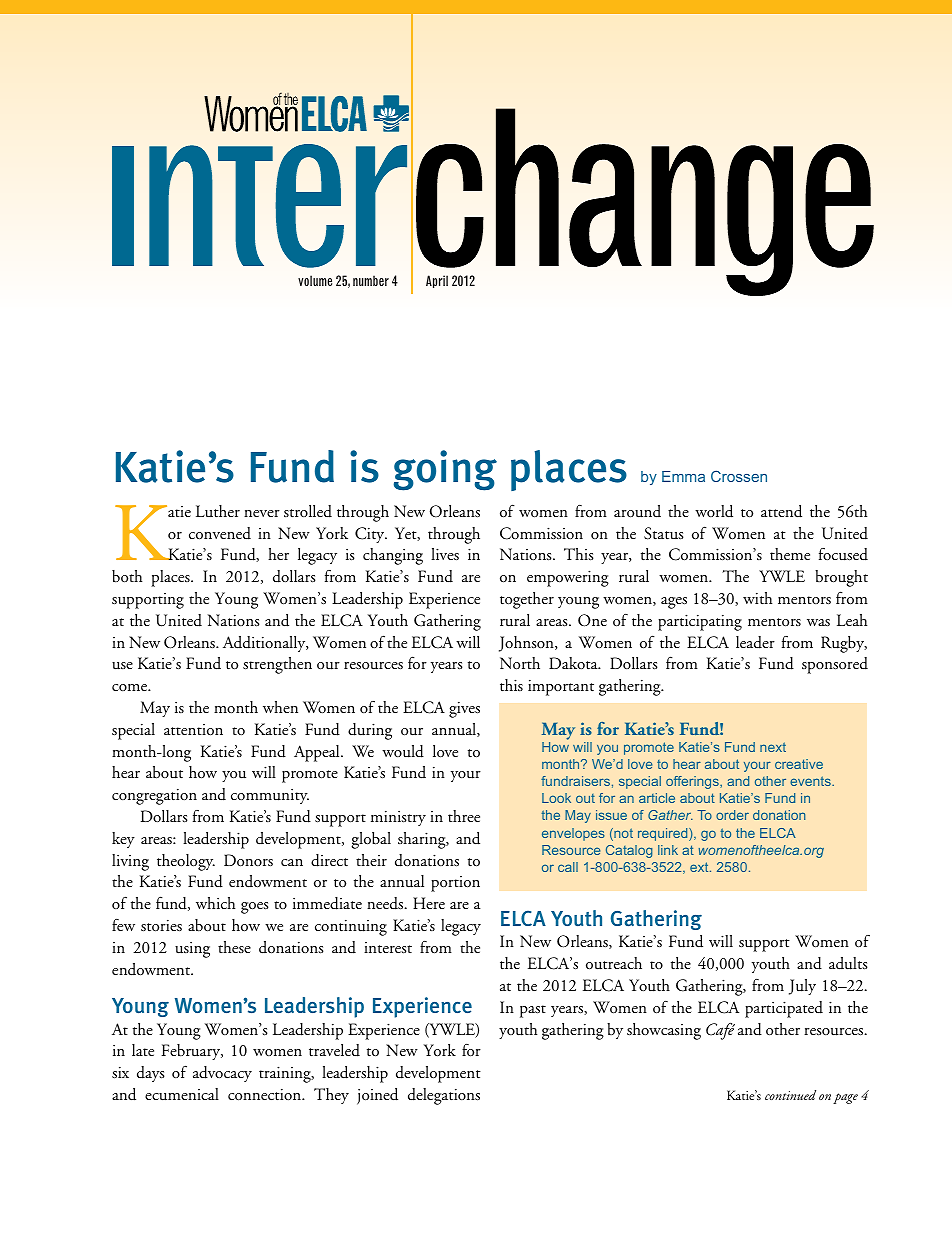 This screenshot has width=952, height=1233. Describe the element at coordinates (464, 709) in the screenshot. I see `gives` at that location.
